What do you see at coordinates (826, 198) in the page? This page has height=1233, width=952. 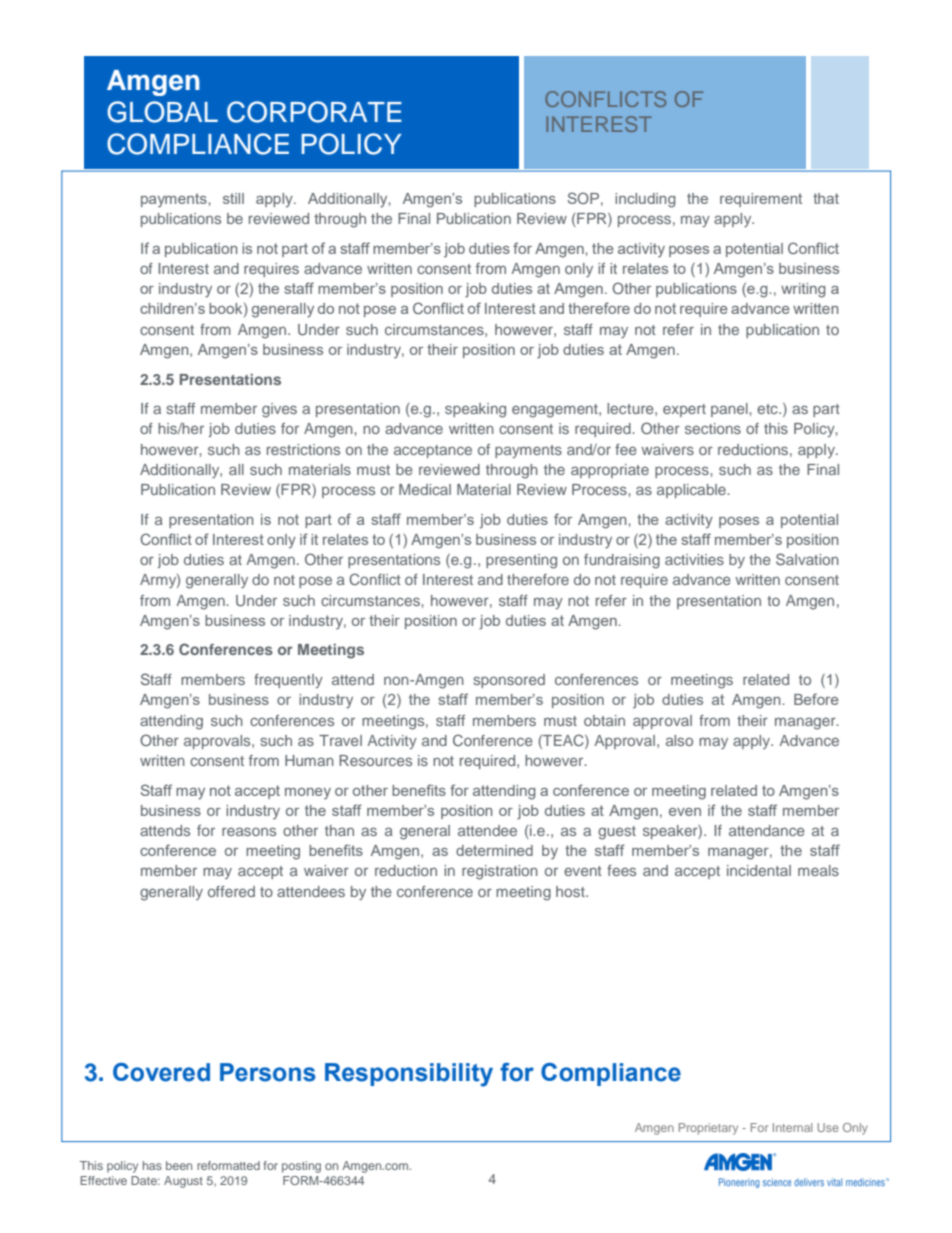 I see `that` at bounding box center [826, 198].
